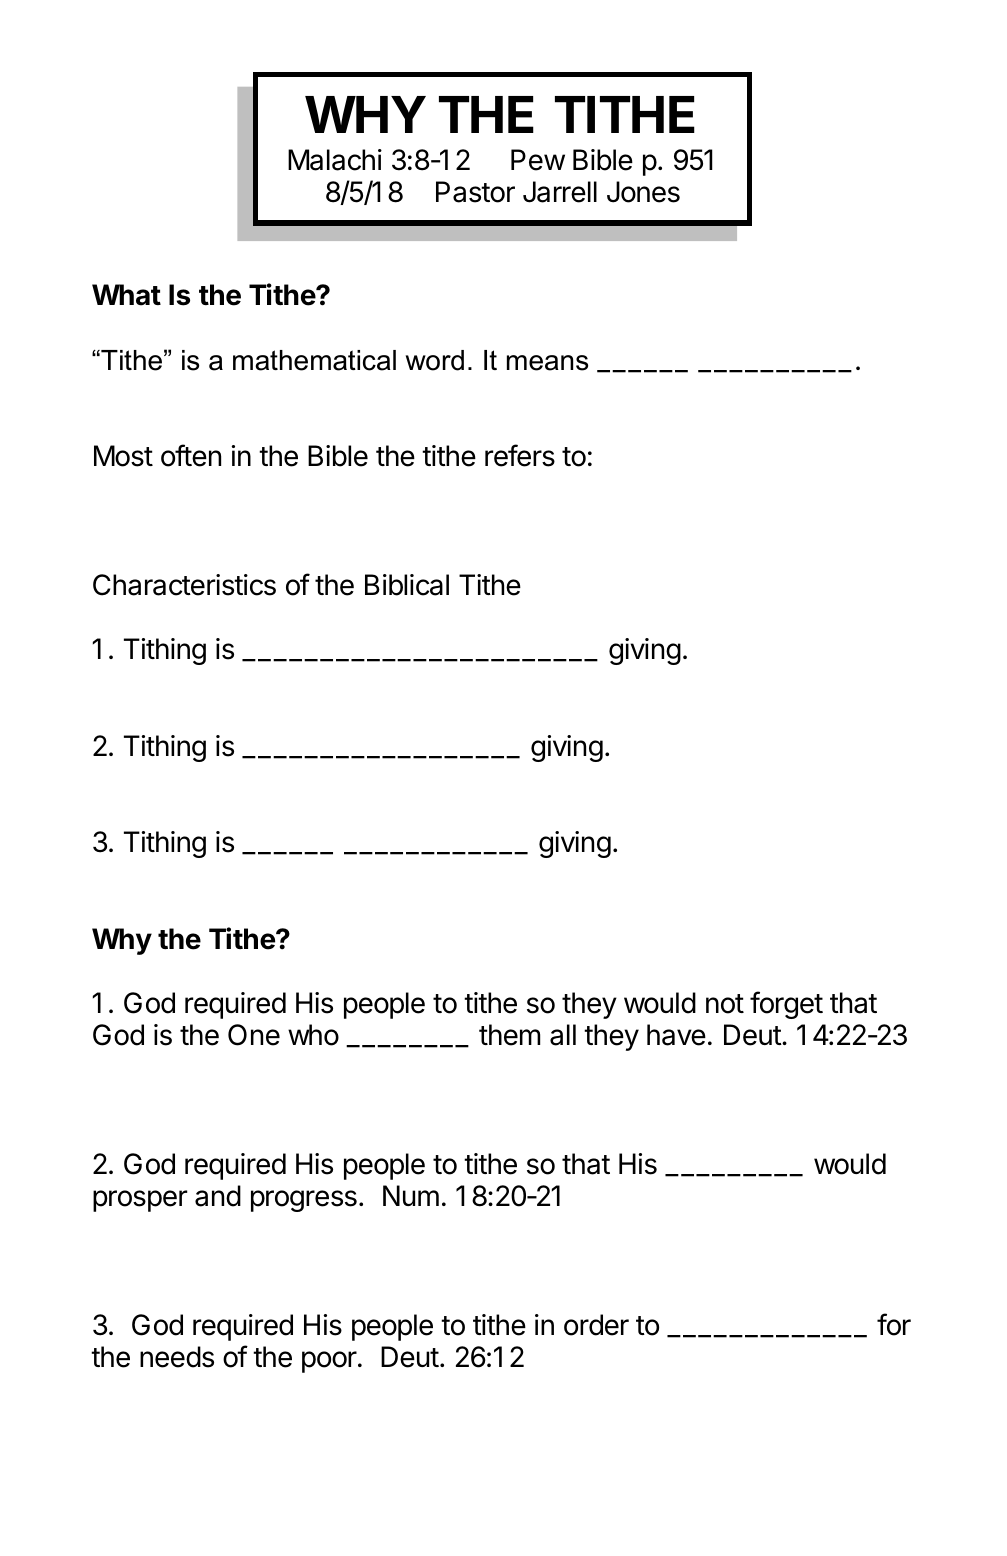  I want to click on needs, so click(177, 1357).
